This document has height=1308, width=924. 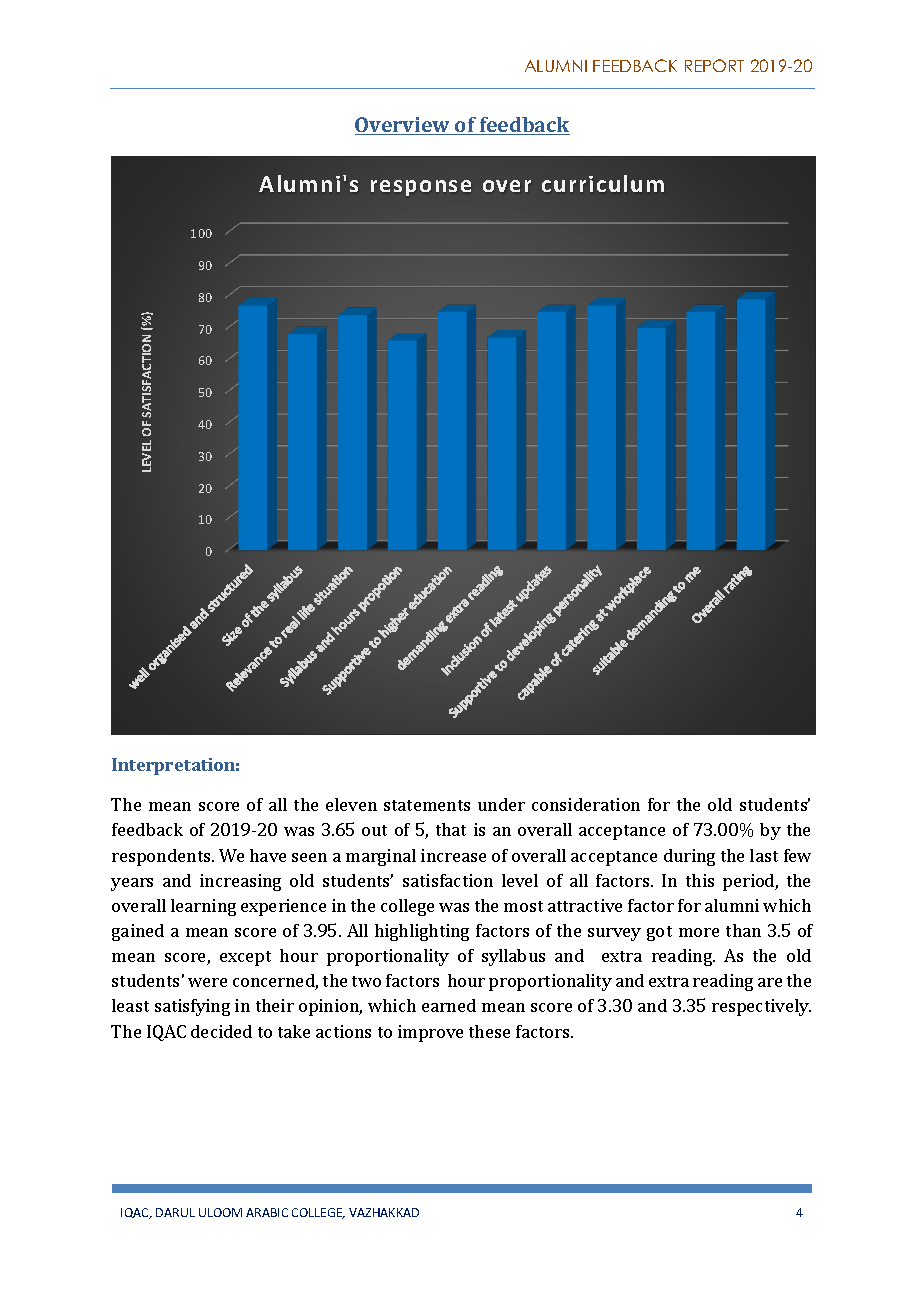 I want to click on consideration, so click(x=586, y=804).
